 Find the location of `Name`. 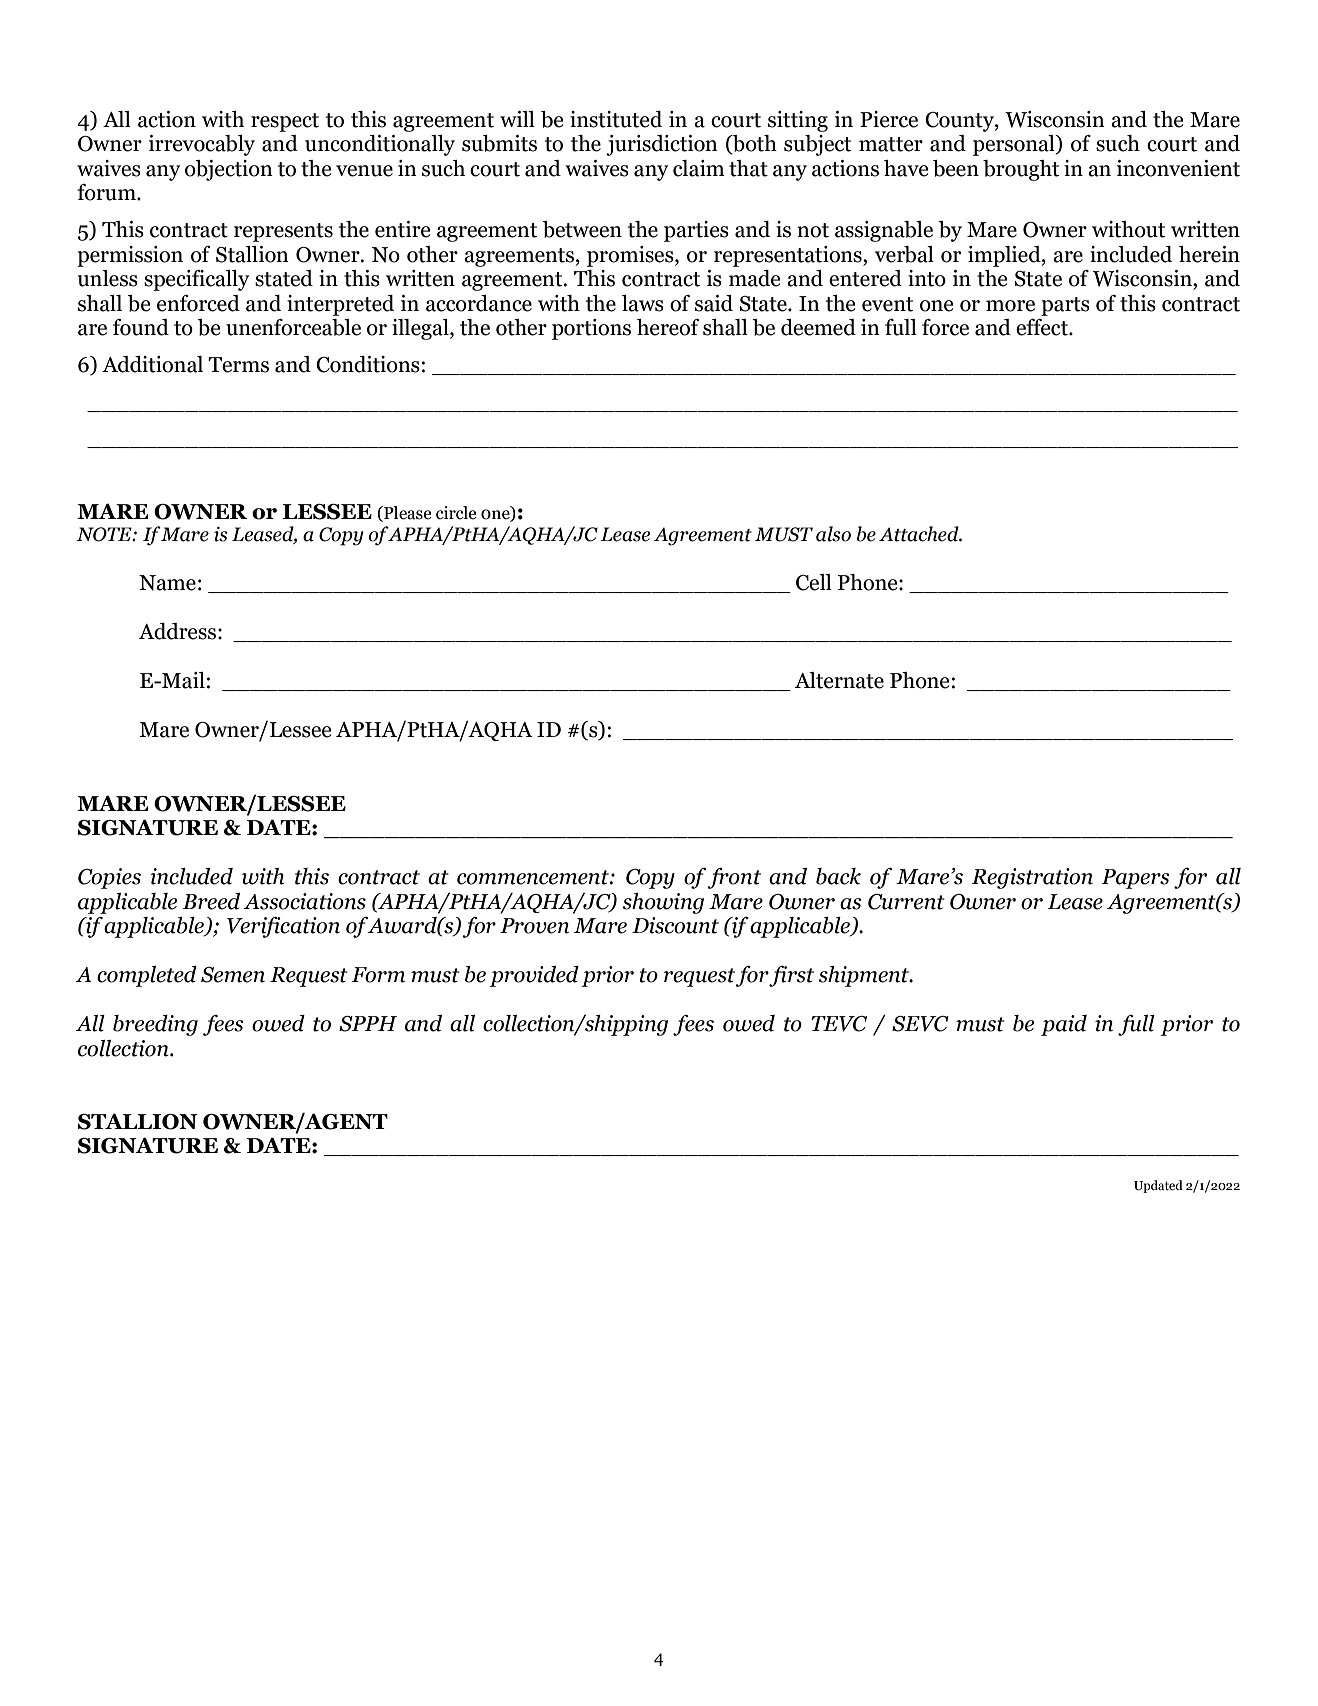

Name is located at coordinates (167, 583).
